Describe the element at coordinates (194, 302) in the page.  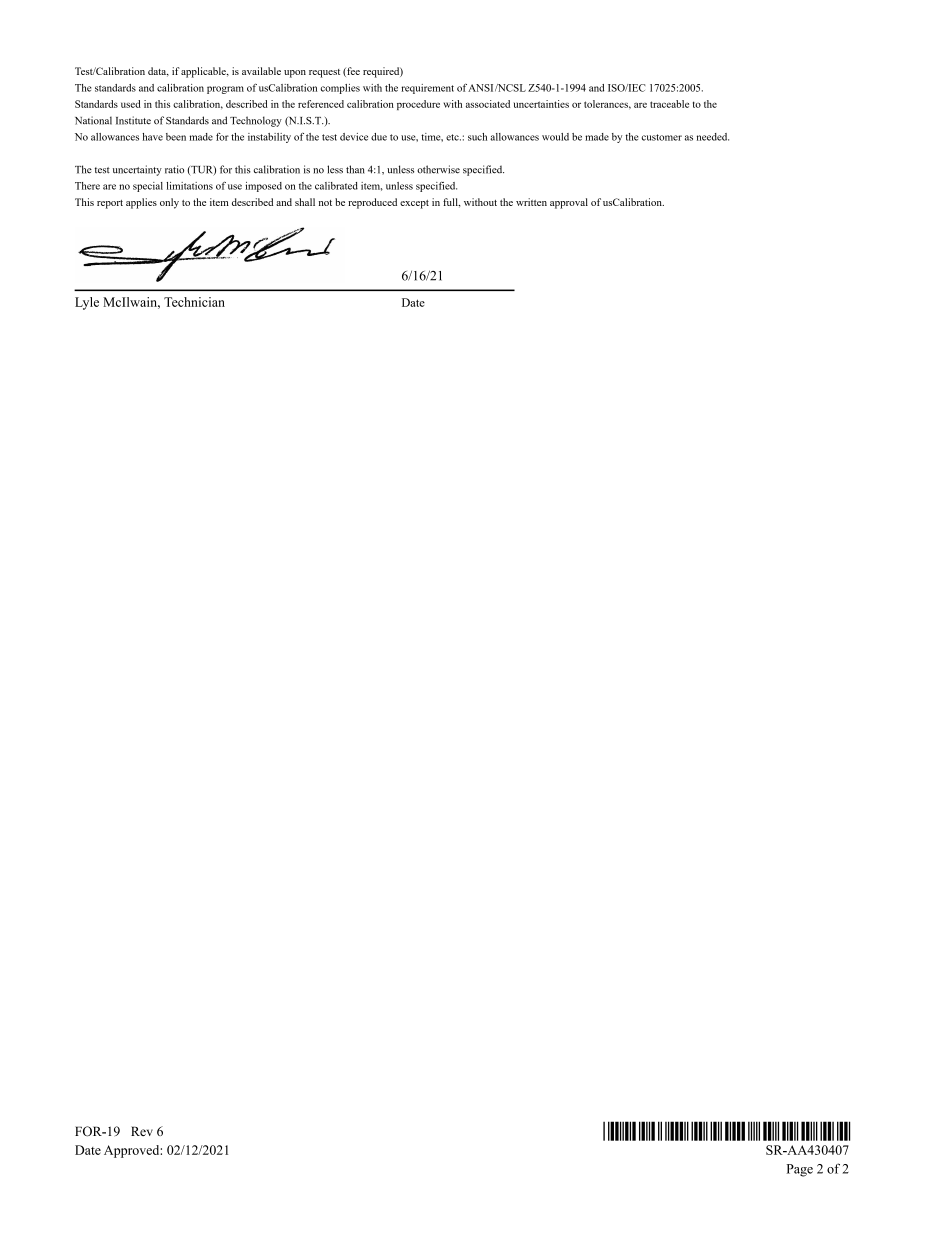
I see `Technician` at that location.
